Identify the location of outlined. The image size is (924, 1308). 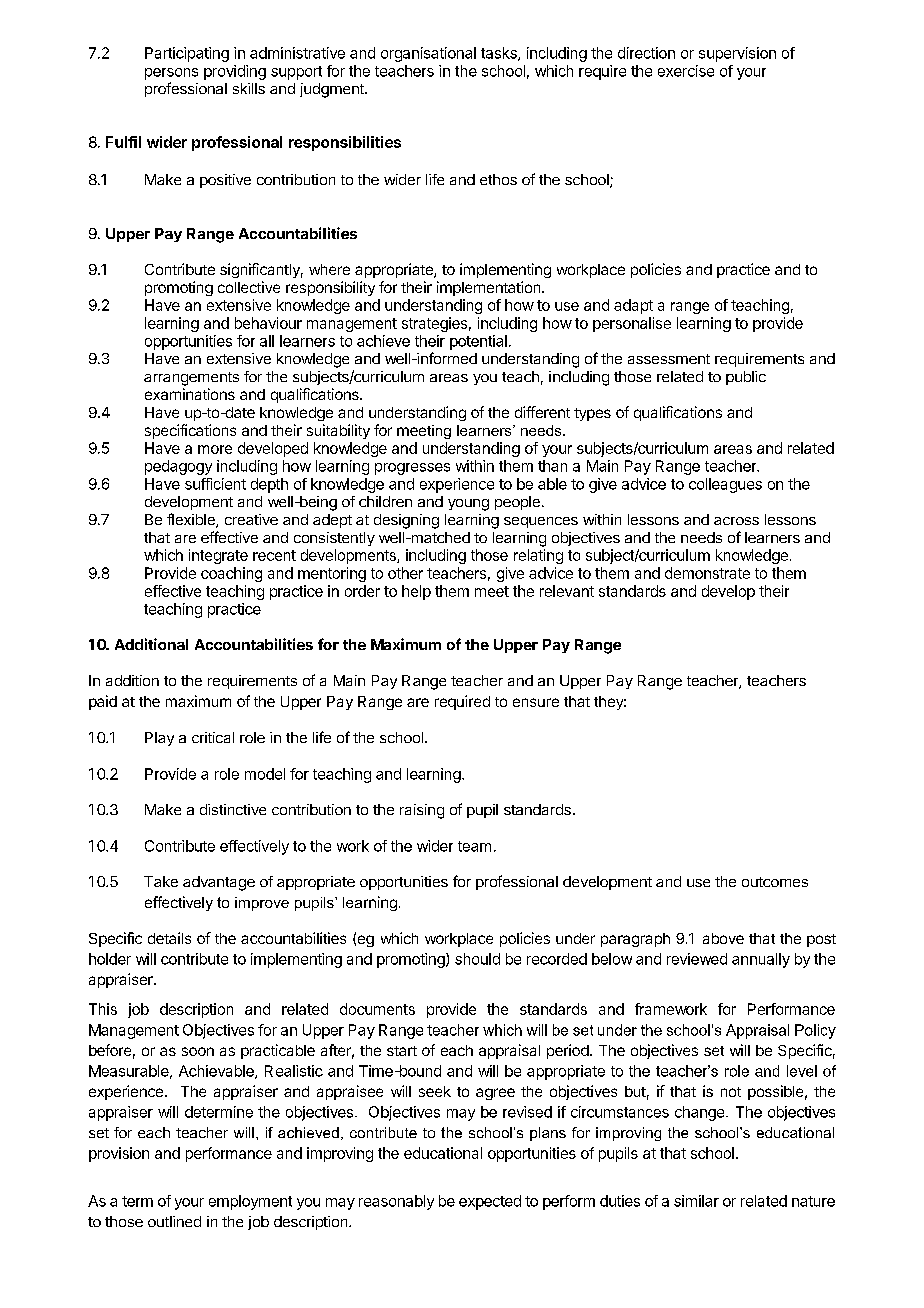
(174, 1221).
